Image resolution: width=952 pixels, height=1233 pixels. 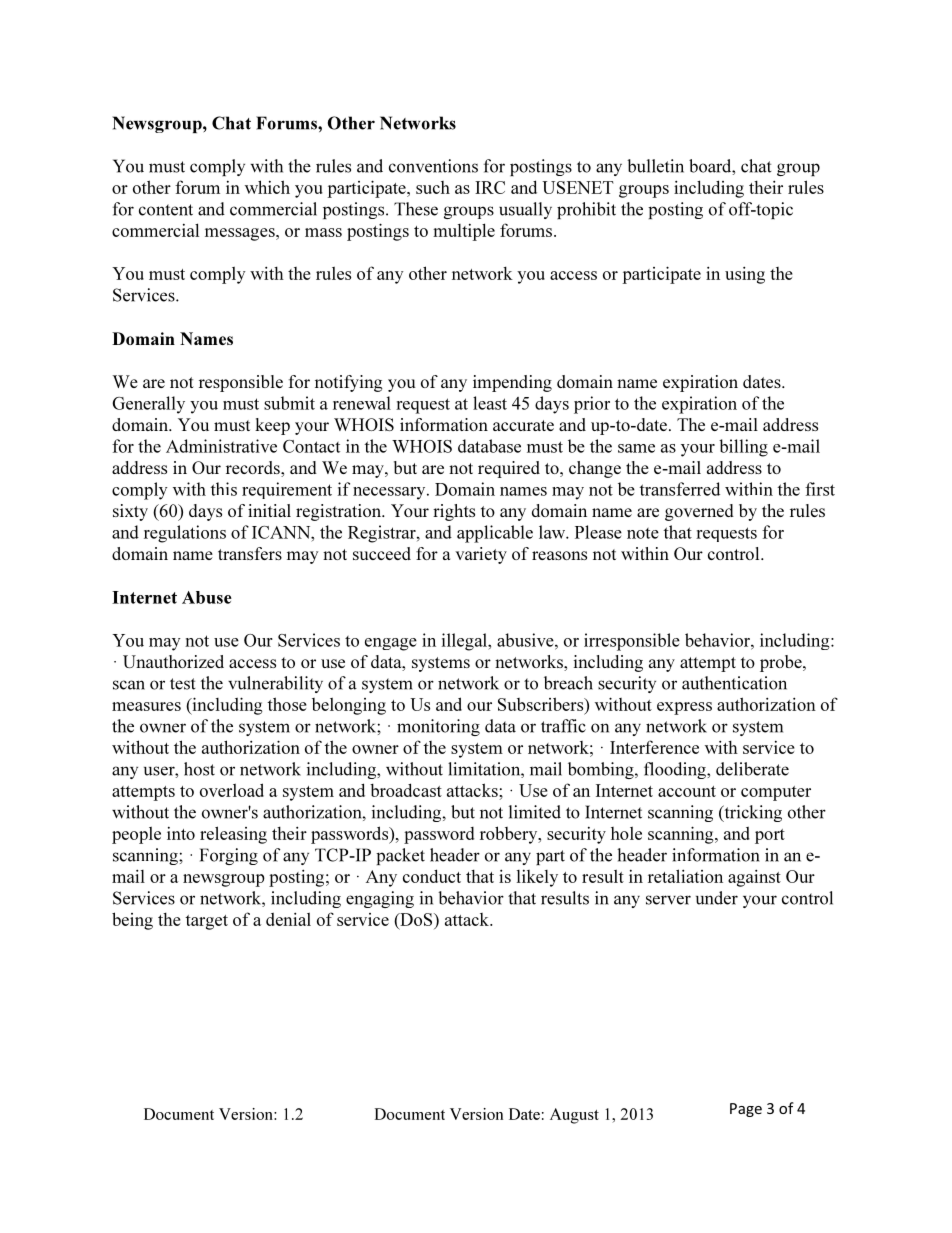 What do you see at coordinates (655, 166) in the screenshot?
I see `bulletin` at bounding box center [655, 166].
